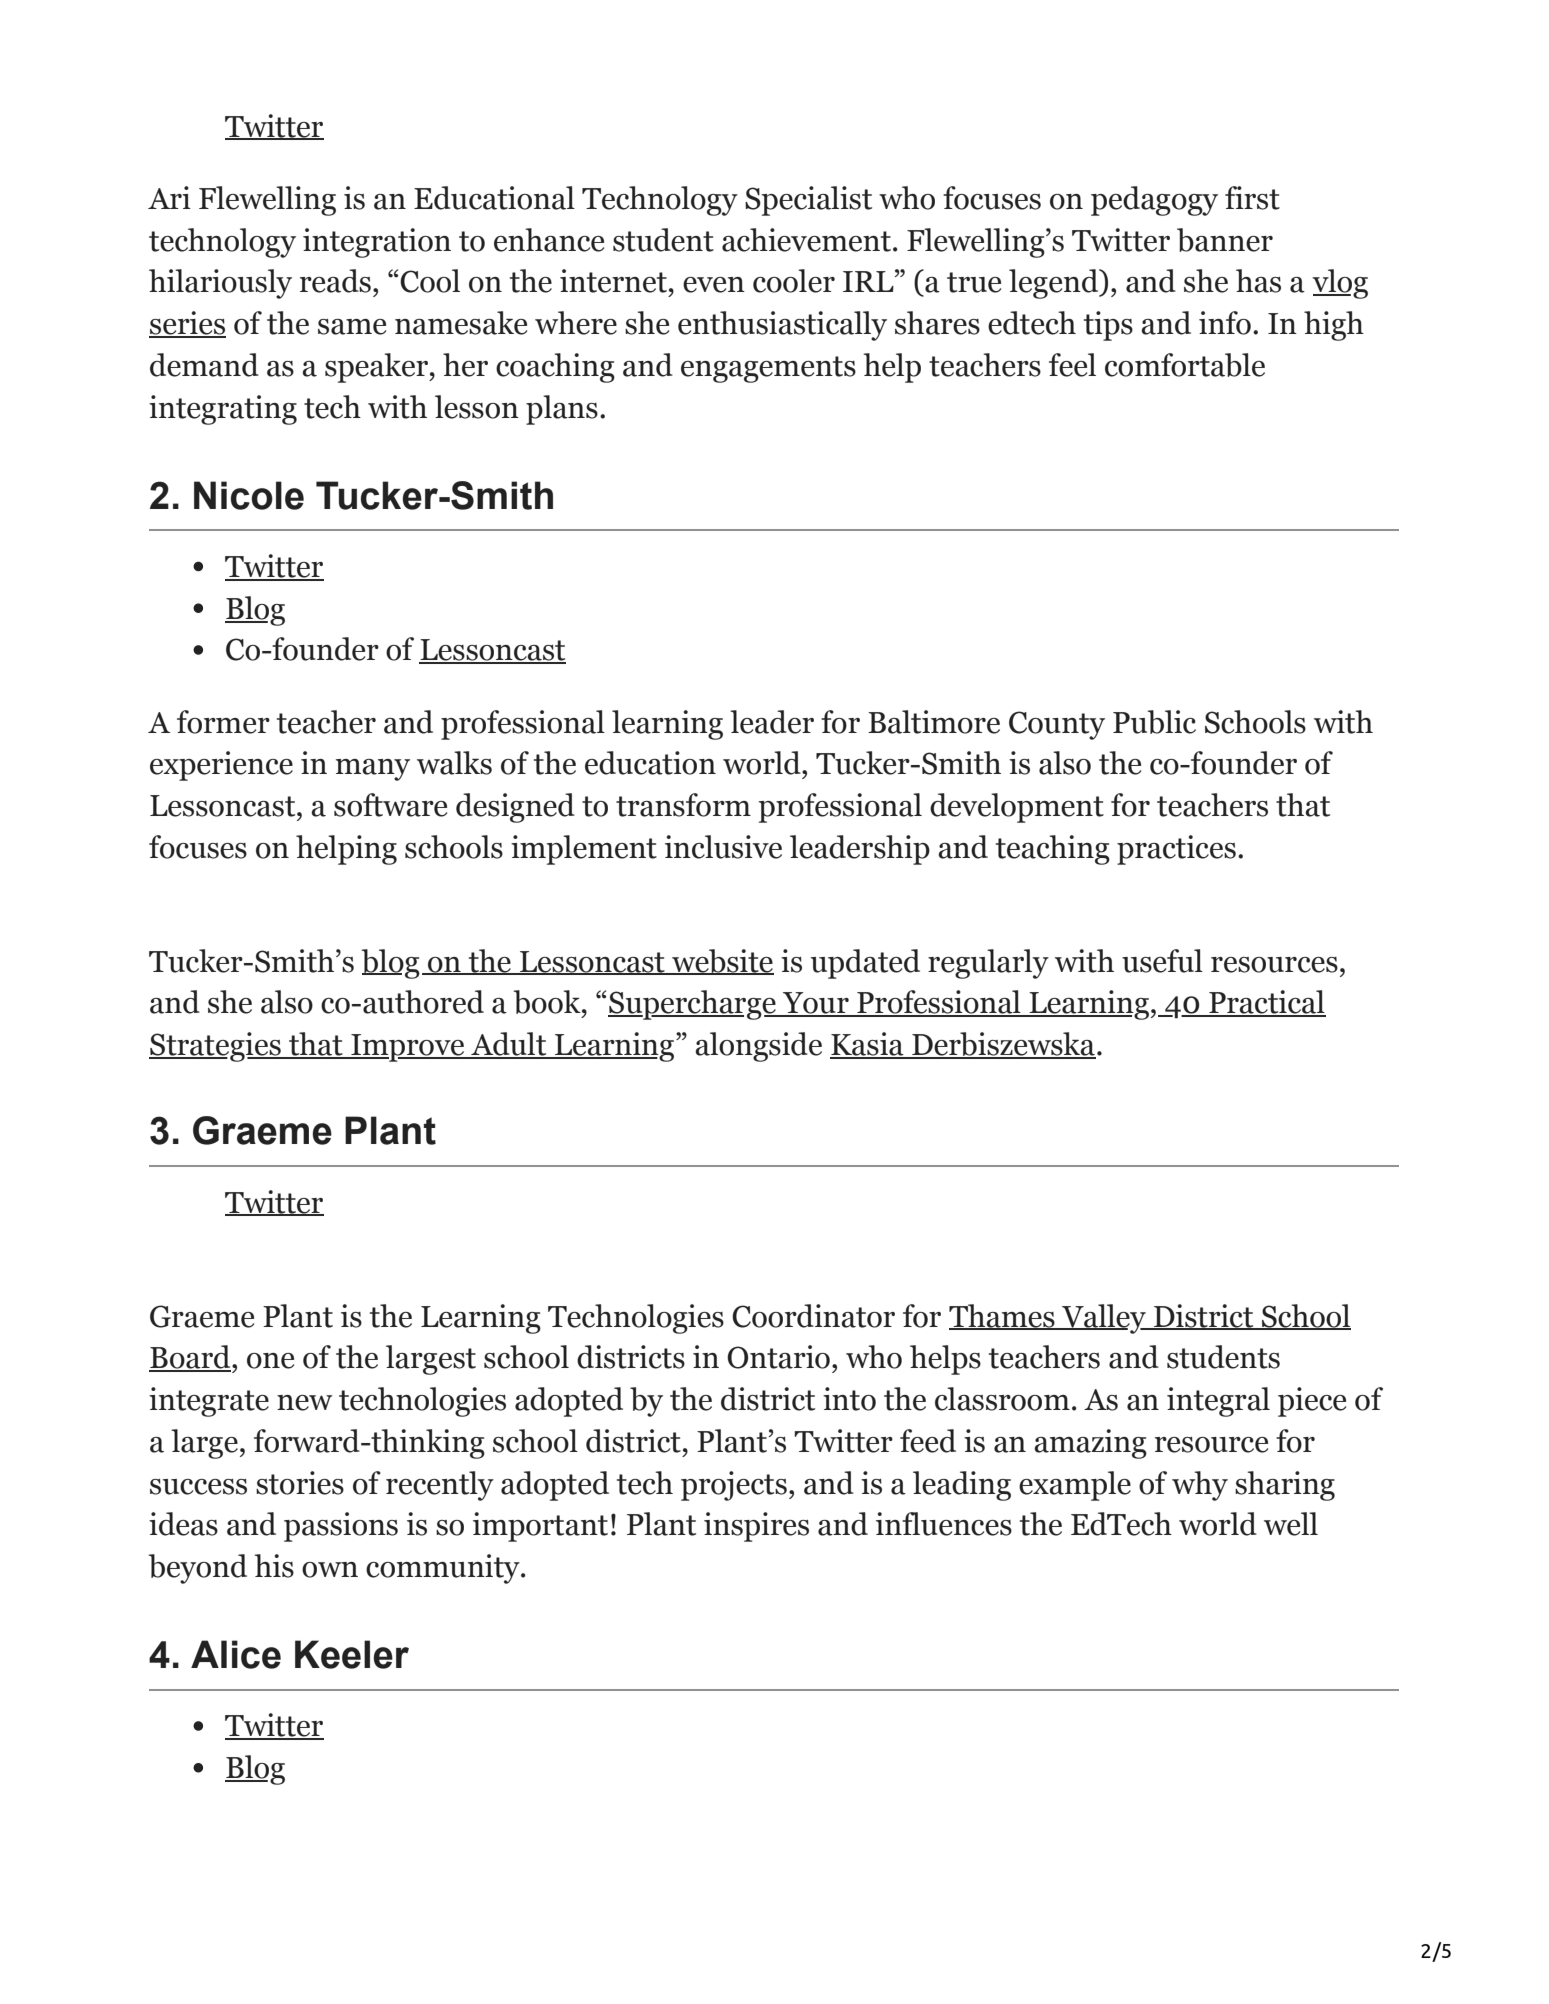  Describe the element at coordinates (330, 1570) in the image. I see `own` at that location.
